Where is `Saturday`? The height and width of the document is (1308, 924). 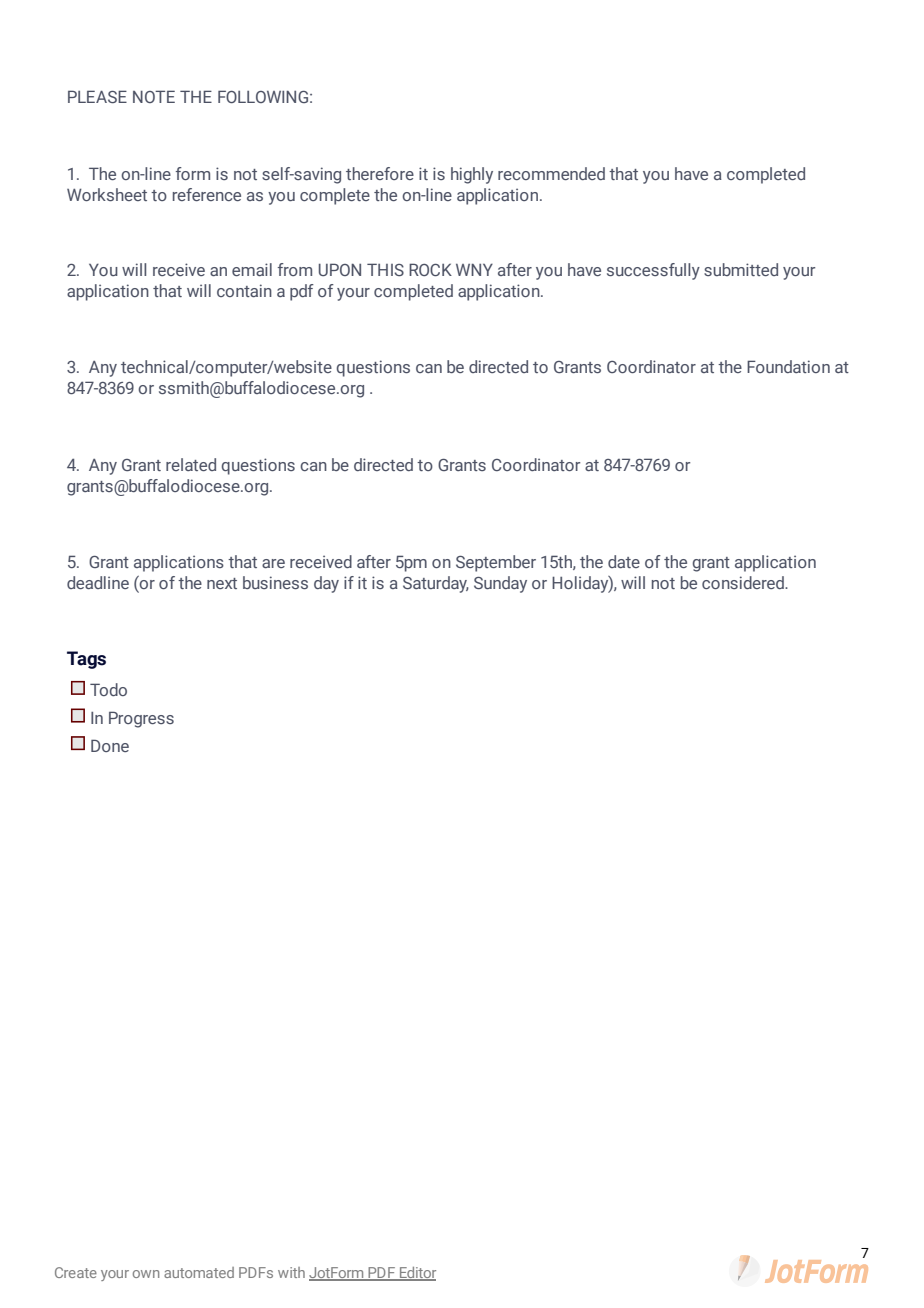
Saturday is located at coordinates (436, 584).
